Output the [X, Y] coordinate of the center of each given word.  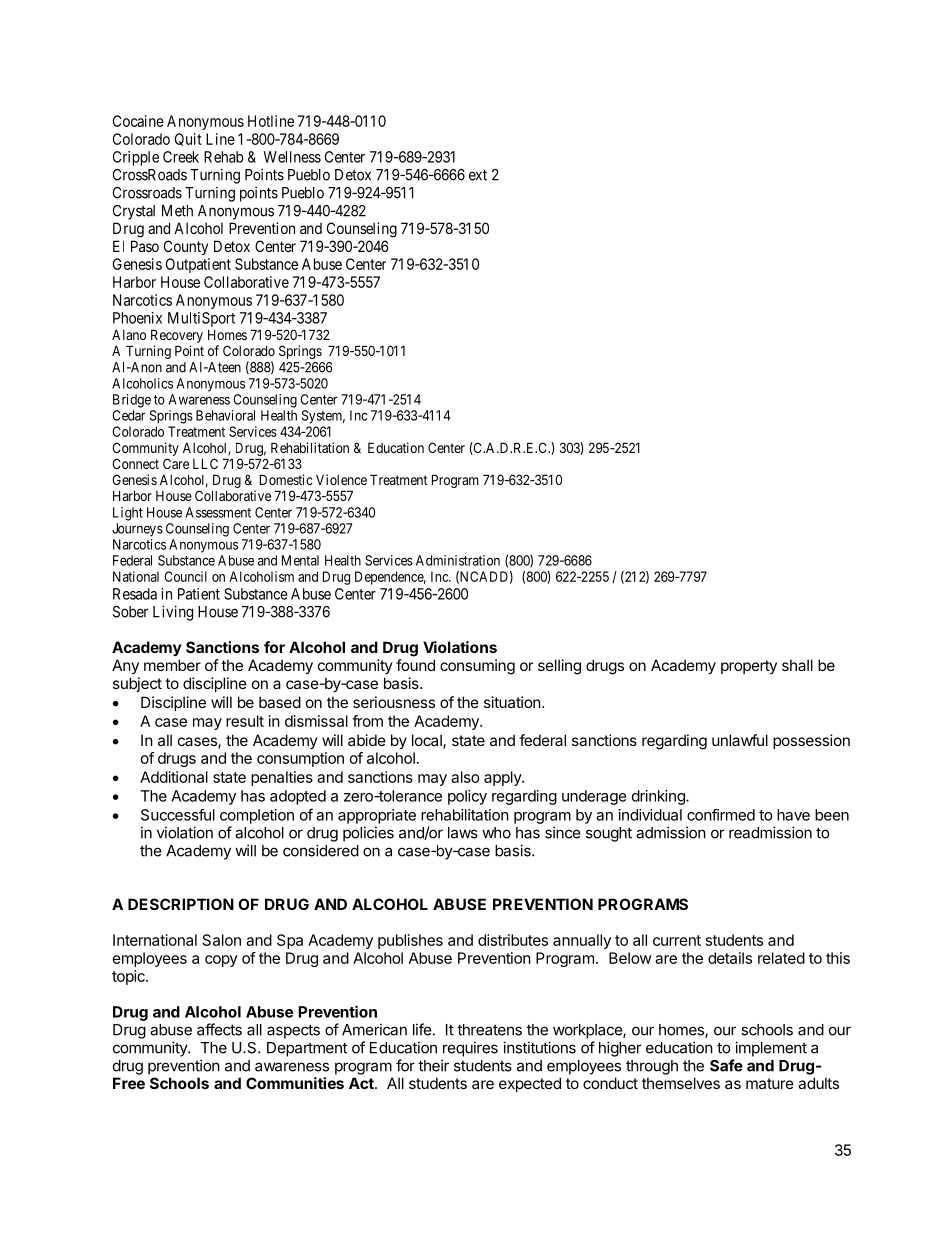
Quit [188, 139]
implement [771, 1049]
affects [219, 1029]
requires [470, 1049]
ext [478, 175]
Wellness [292, 157]
